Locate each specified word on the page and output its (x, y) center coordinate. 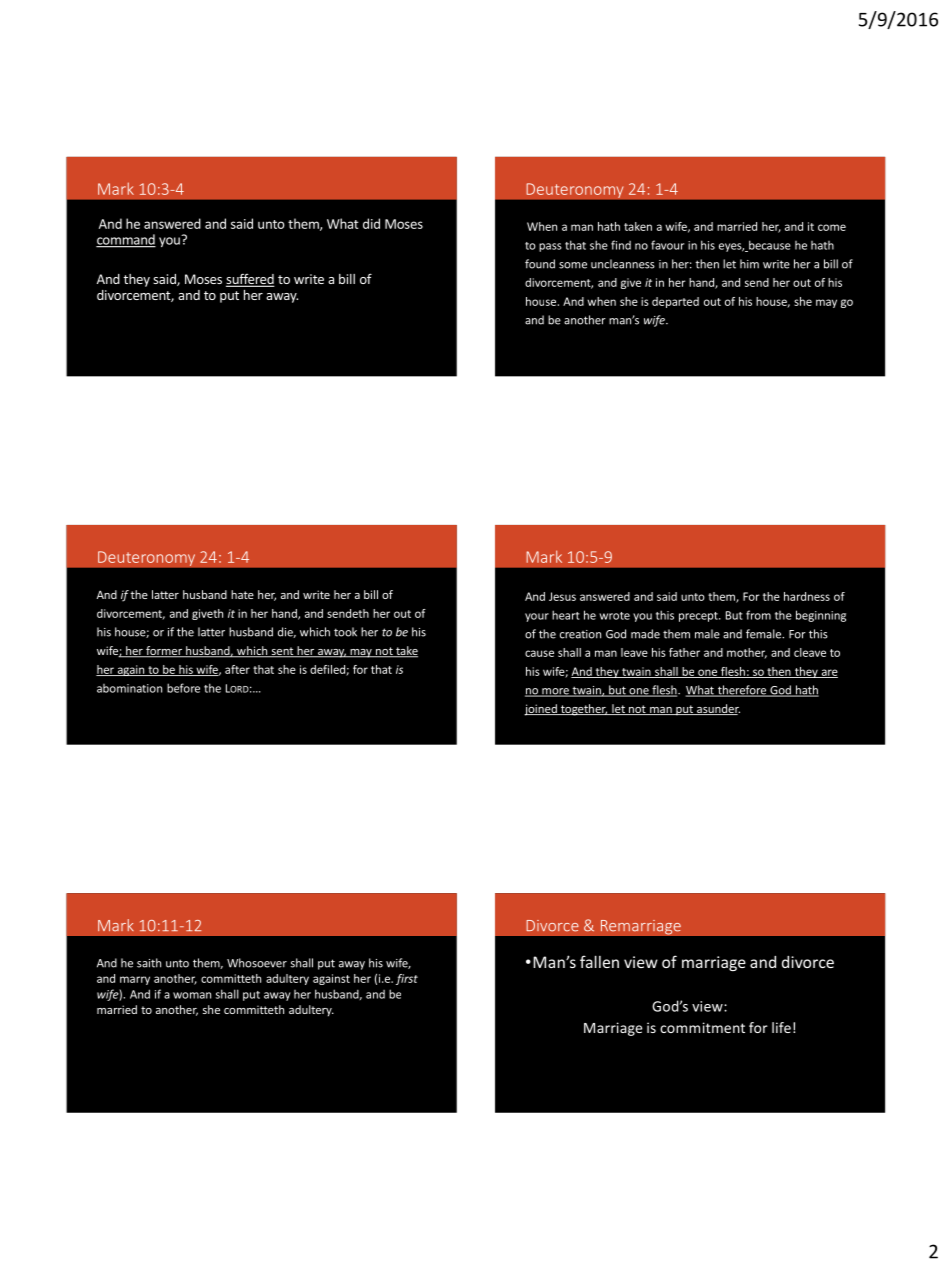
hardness (807, 596)
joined (541, 710)
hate (242, 594)
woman (192, 995)
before (183, 688)
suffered (250, 280)
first (407, 979)
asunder (717, 709)
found (540, 264)
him (749, 264)
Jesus (562, 596)
